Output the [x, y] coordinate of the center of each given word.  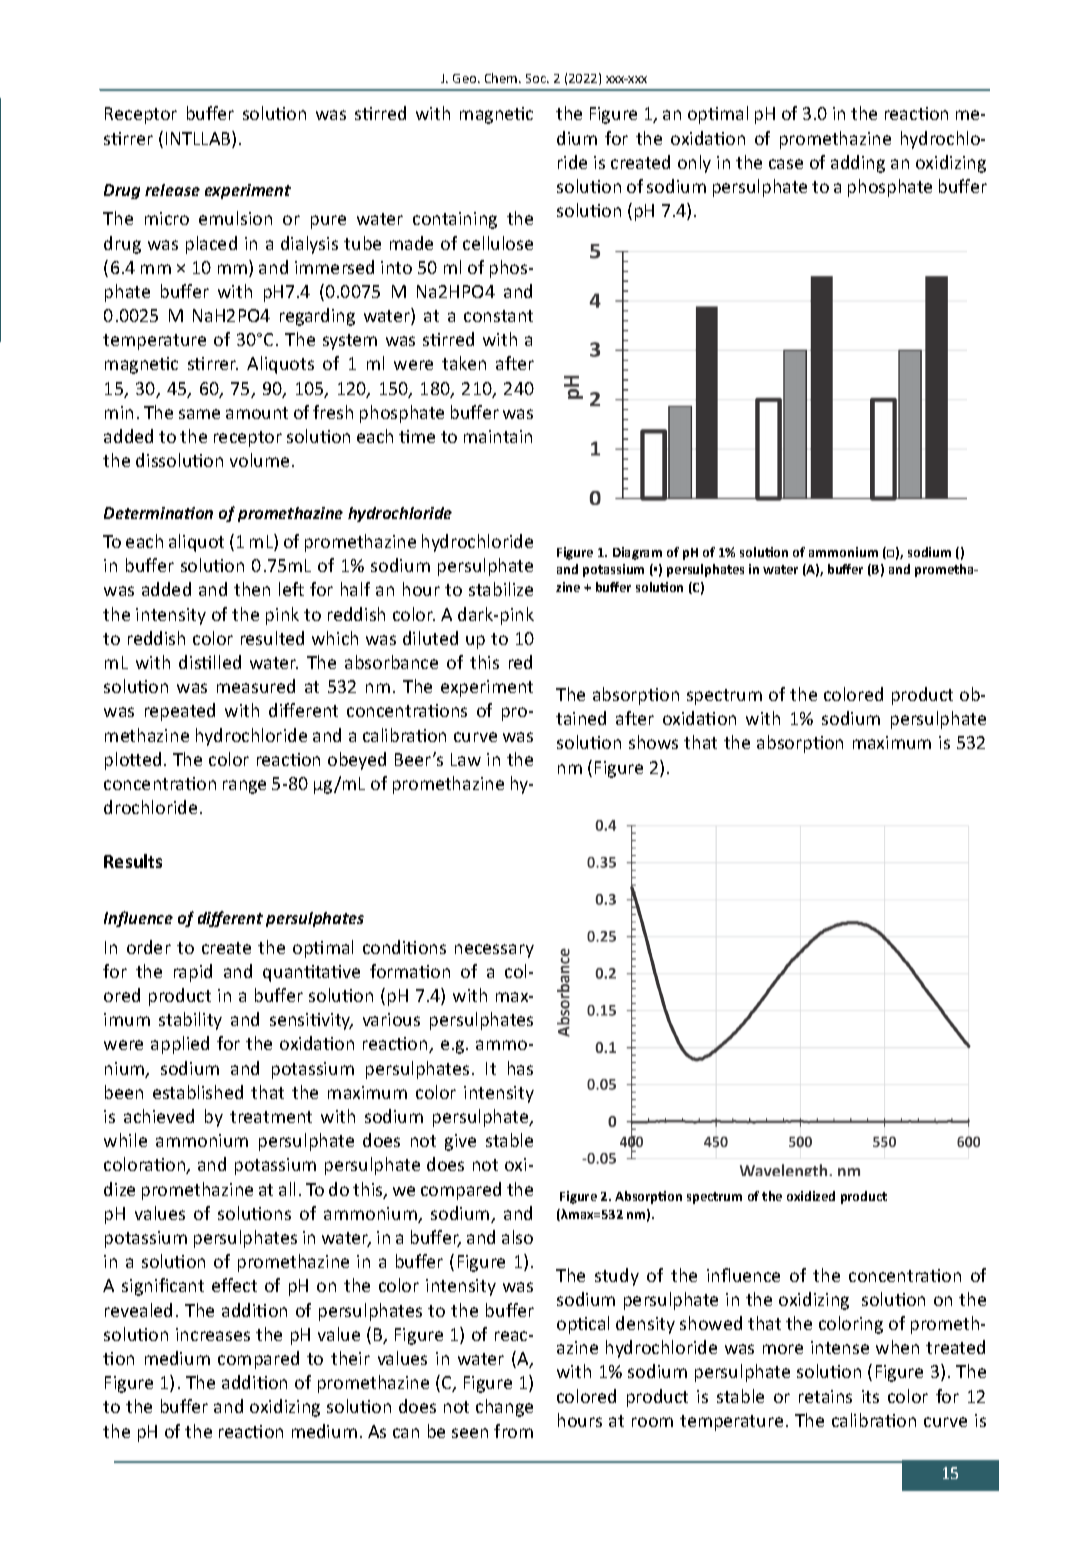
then [252, 589]
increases [213, 1334]
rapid [193, 973]
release [172, 190]
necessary [494, 951]
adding [858, 164]
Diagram [637, 553]
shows [653, 742]
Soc [537, 78]
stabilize [501, 589]
